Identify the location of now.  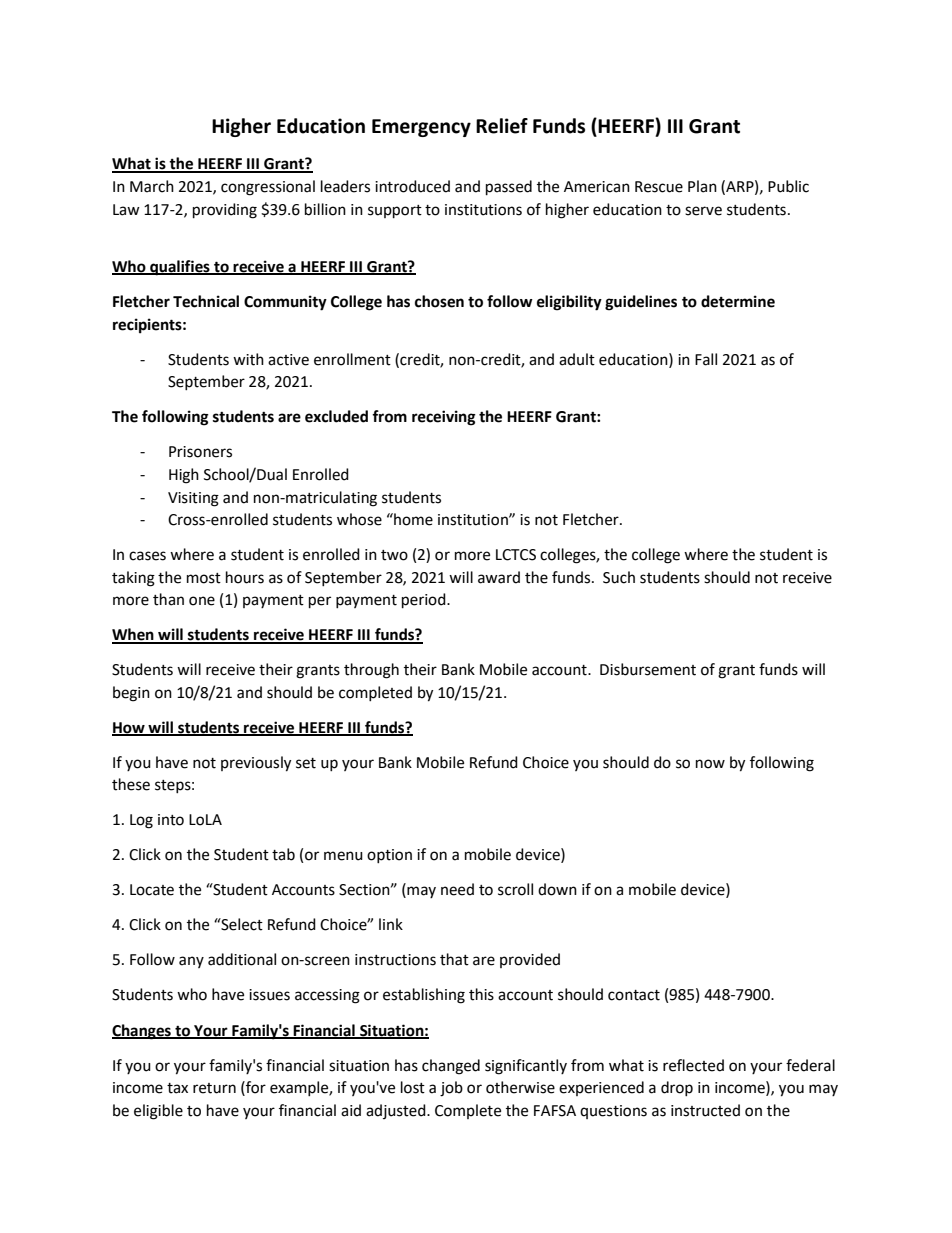
(710, 764).
